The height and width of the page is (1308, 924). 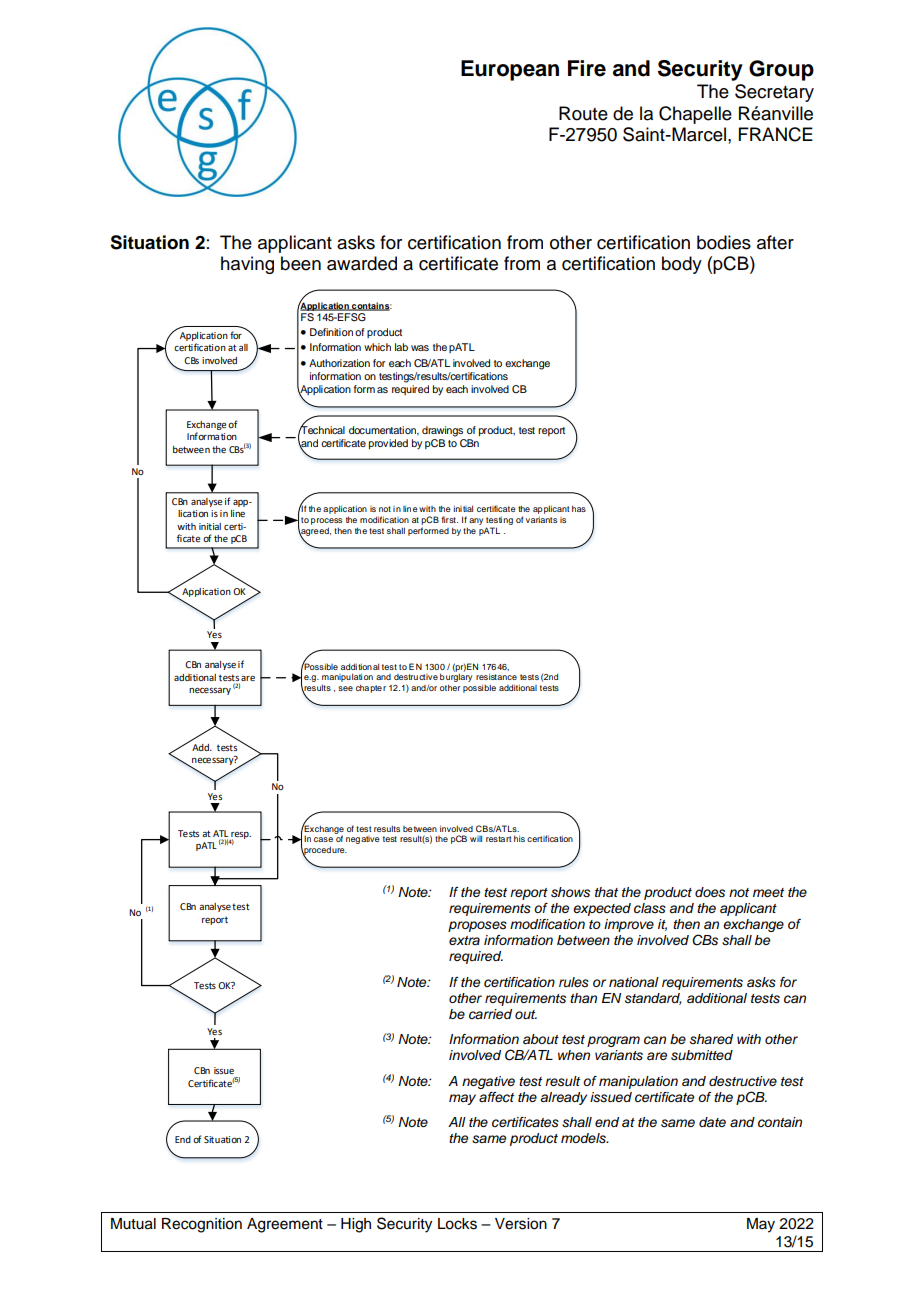 I want to click on will, so click(x=476, y=838).
